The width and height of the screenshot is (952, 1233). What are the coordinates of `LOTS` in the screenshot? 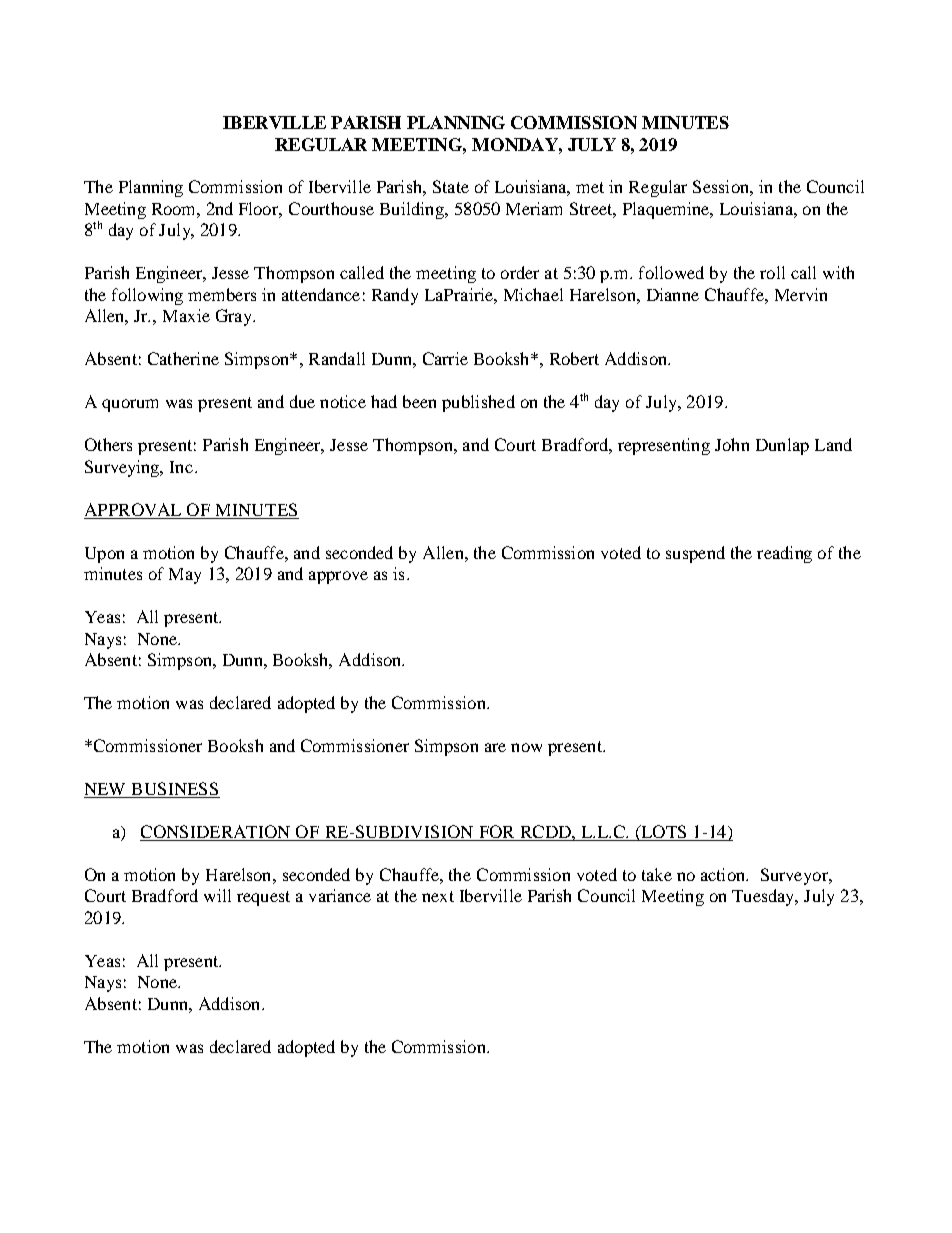 It's located at (664, 833).
